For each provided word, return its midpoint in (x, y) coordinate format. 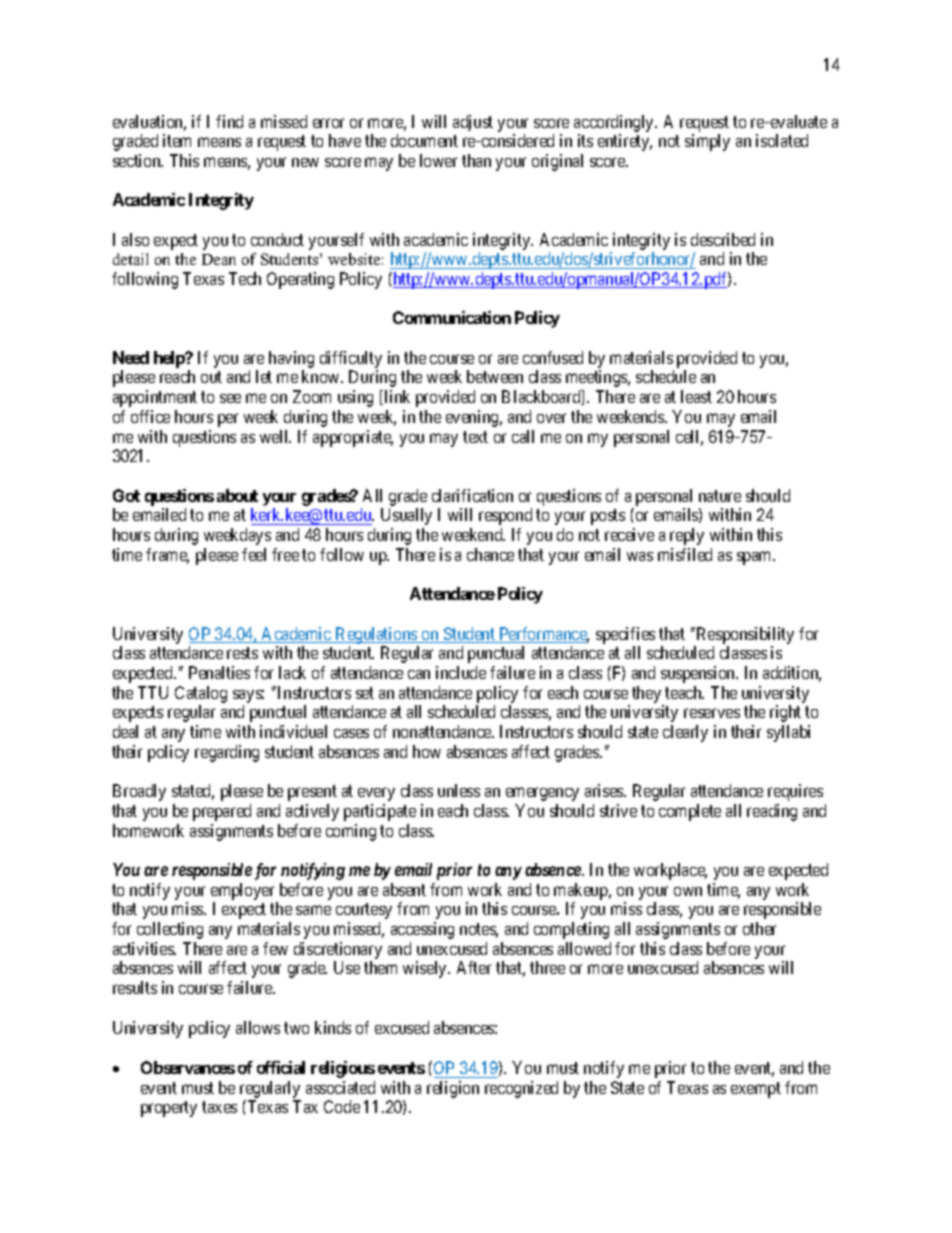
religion (453, 1089)
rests (242, 653)
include (461, 672)
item (177, 140)
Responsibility (744, 635)
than (476, 160)
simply (707, 142)
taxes (219, 1107)
